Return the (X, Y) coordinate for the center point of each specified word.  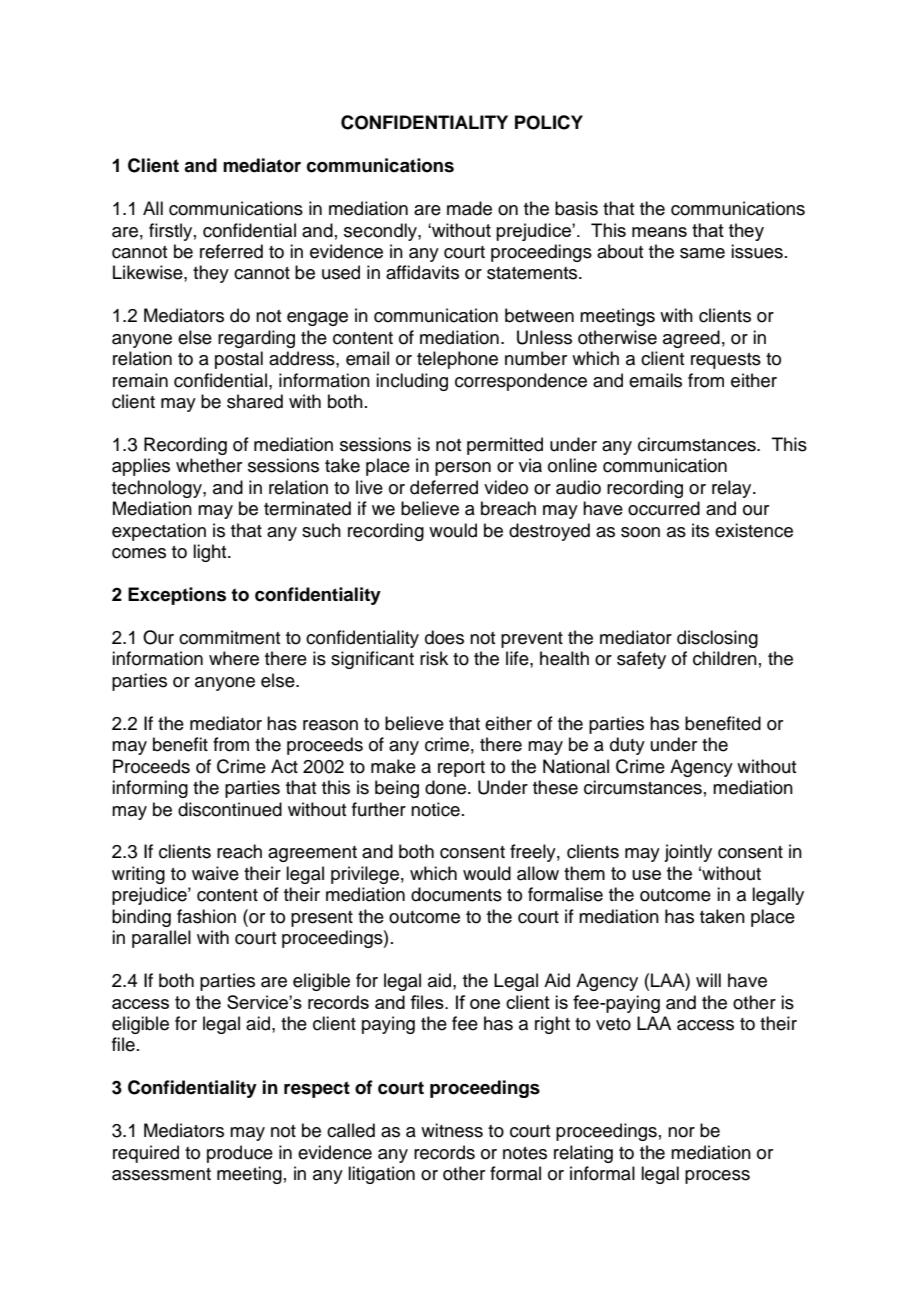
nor (681, 1132)
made (469, 208)
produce (240, 1154)
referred (231, 251)
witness (452, 1130)
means (659, 232)
